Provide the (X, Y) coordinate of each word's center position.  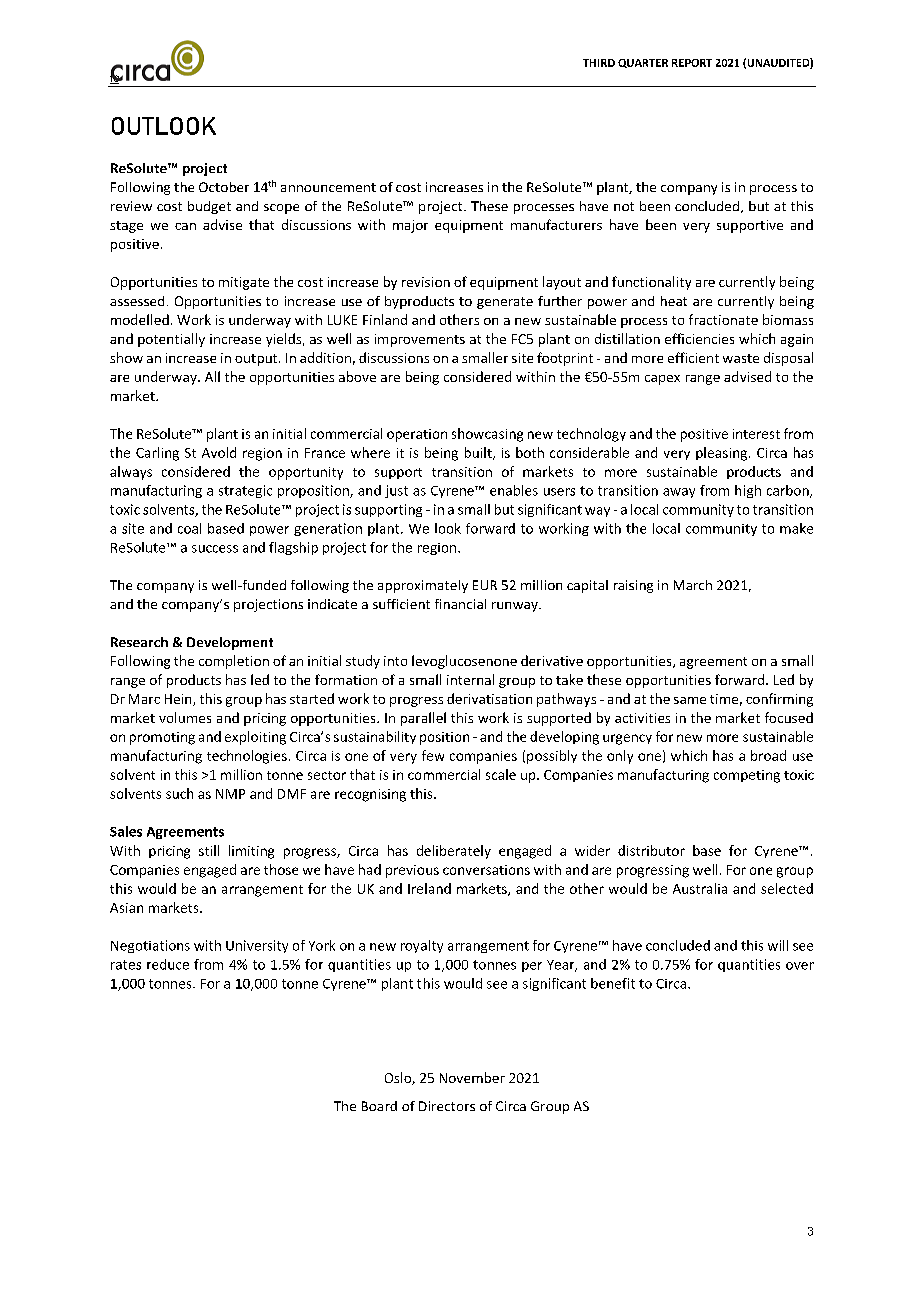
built (479, 453)
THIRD (599, 63)
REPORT (692, 63)
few (433, 755)
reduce (168, 964)
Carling (157, 454)
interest (756, 434)
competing (747, 776)
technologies (247, 757)
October (224, 187)
